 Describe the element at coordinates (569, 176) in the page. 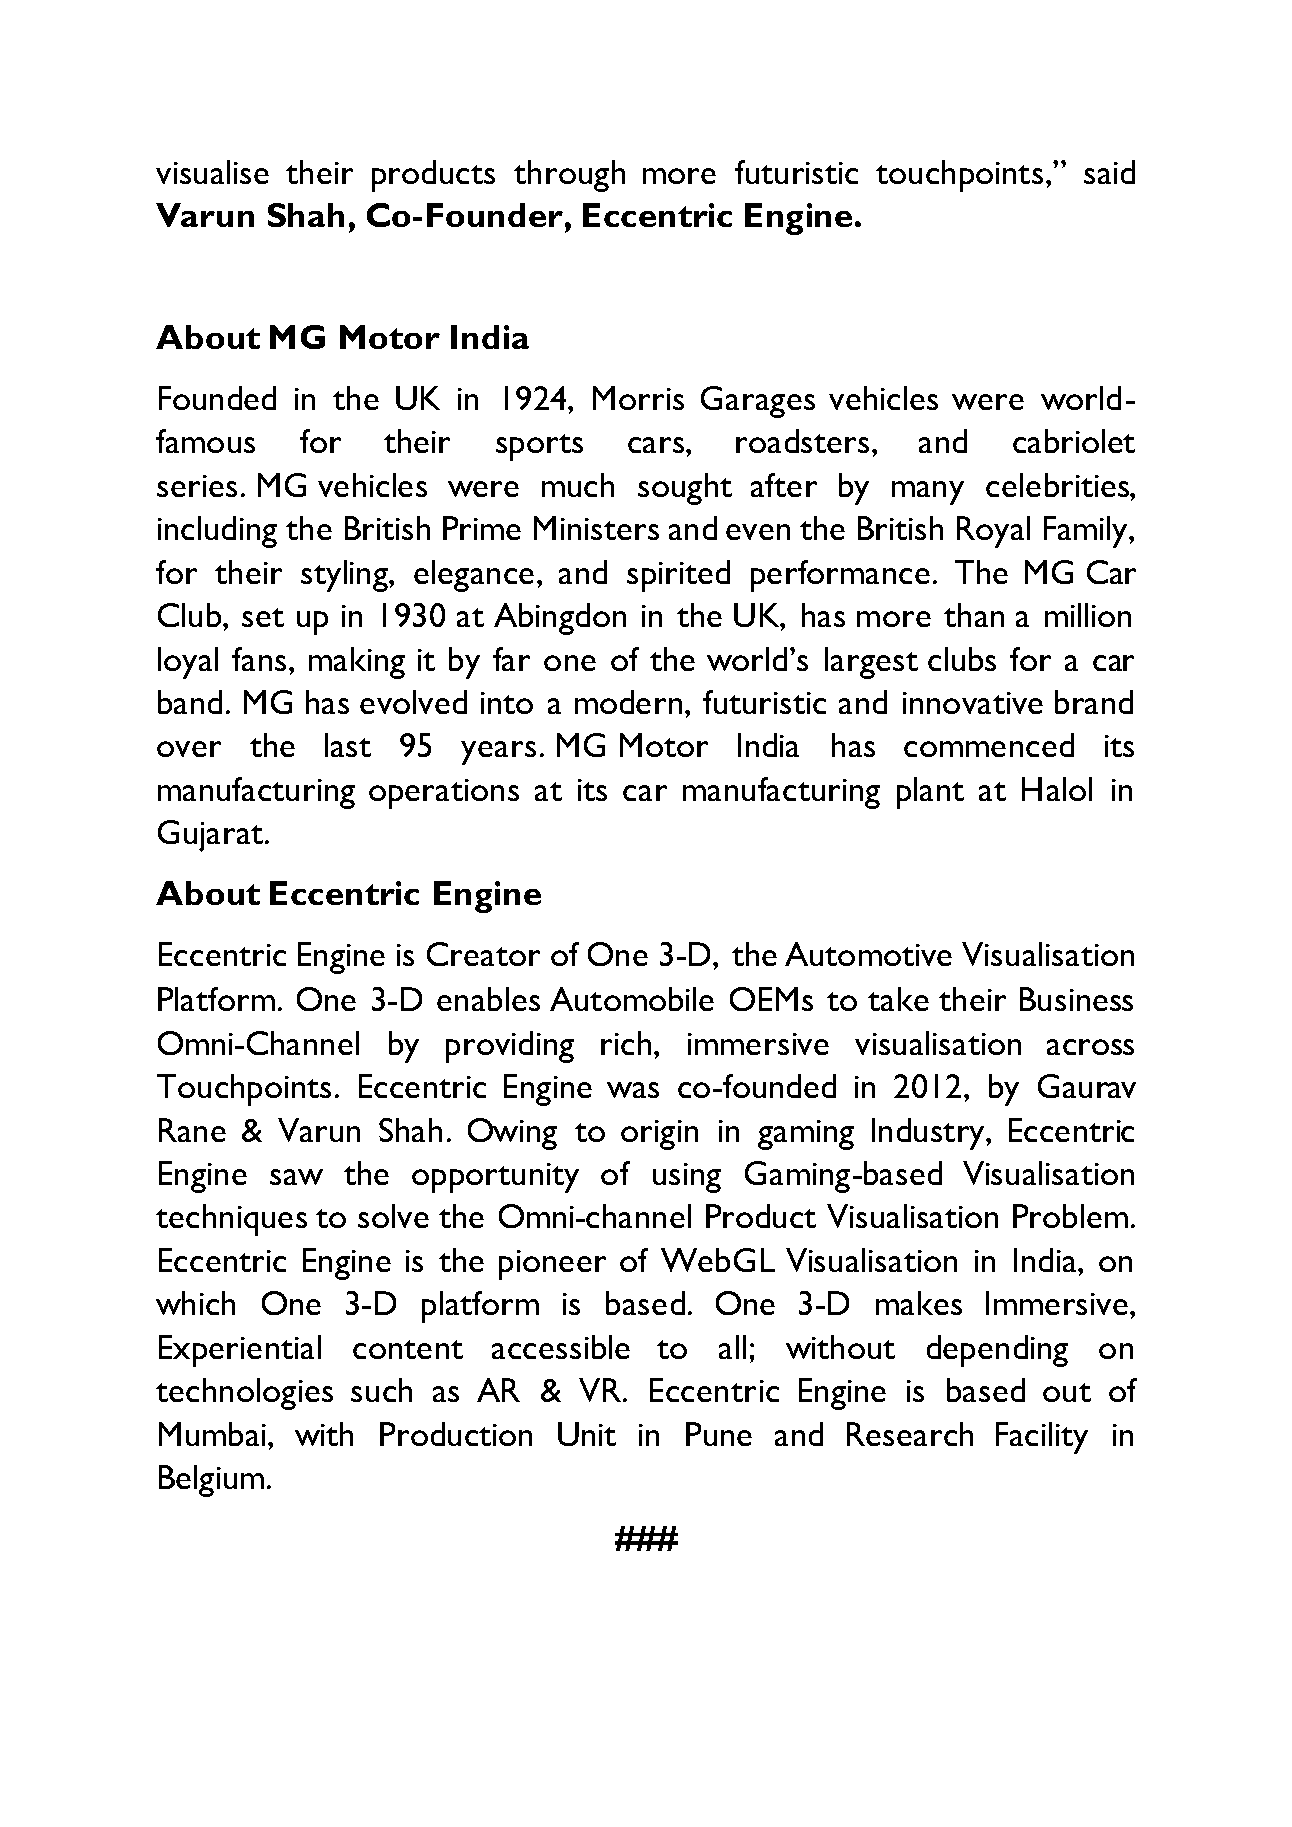

I see `through` at that location.
